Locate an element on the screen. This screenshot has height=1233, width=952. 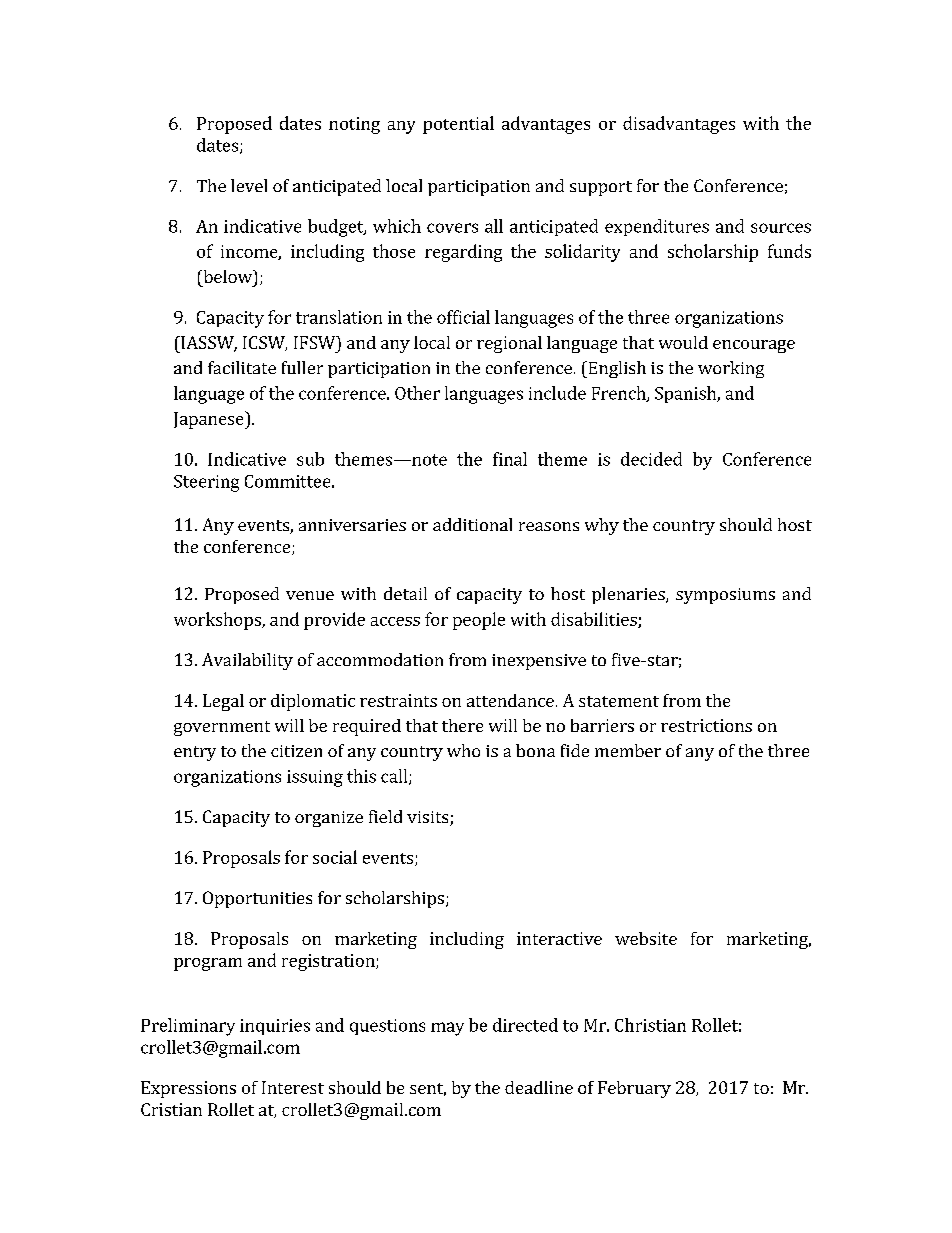
interactive is located at coordinates (559, 938).
